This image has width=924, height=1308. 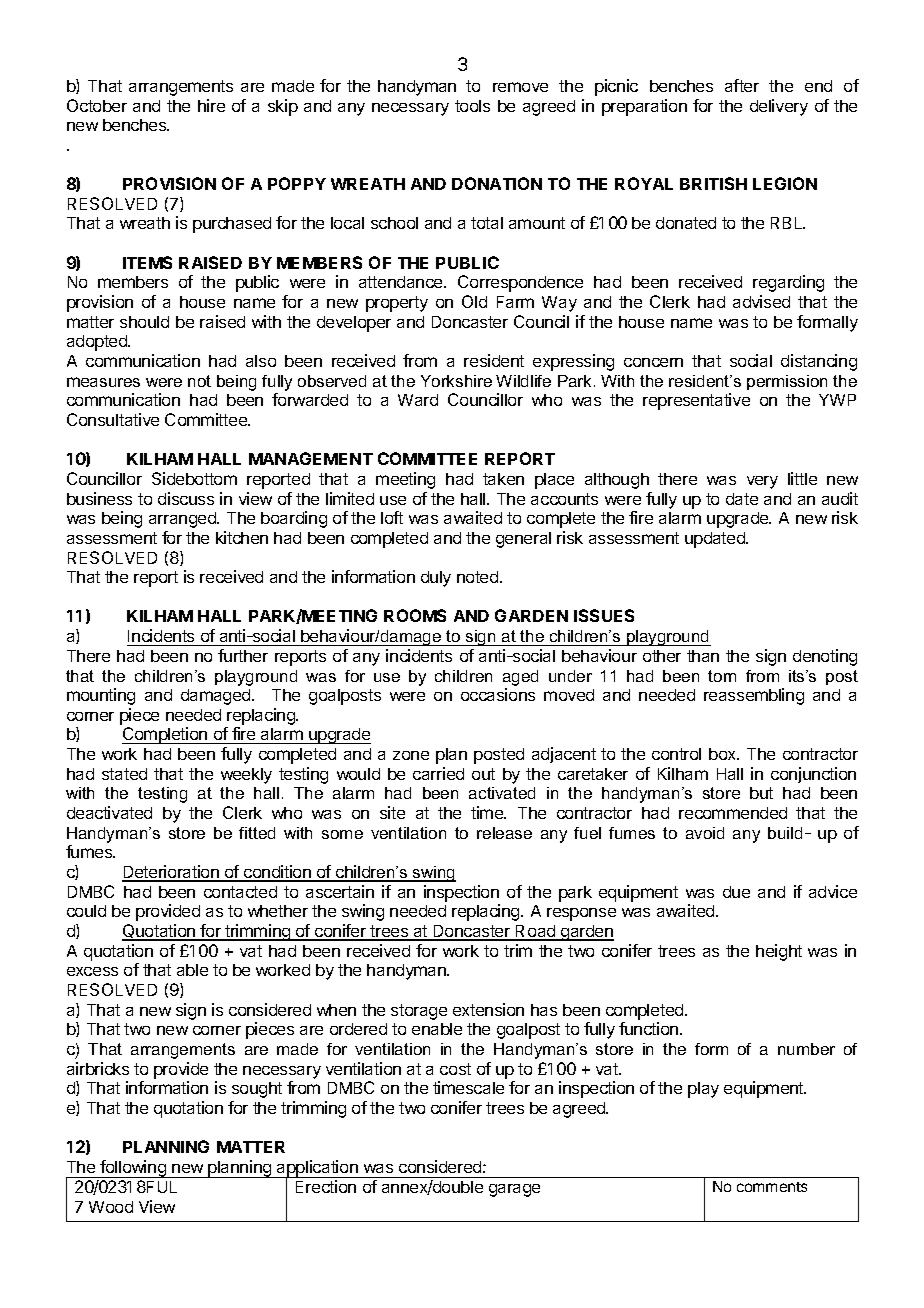 What do you see at coordinates (787, 382) in the image?
I see `permission` at bounding box center [787, 382].
